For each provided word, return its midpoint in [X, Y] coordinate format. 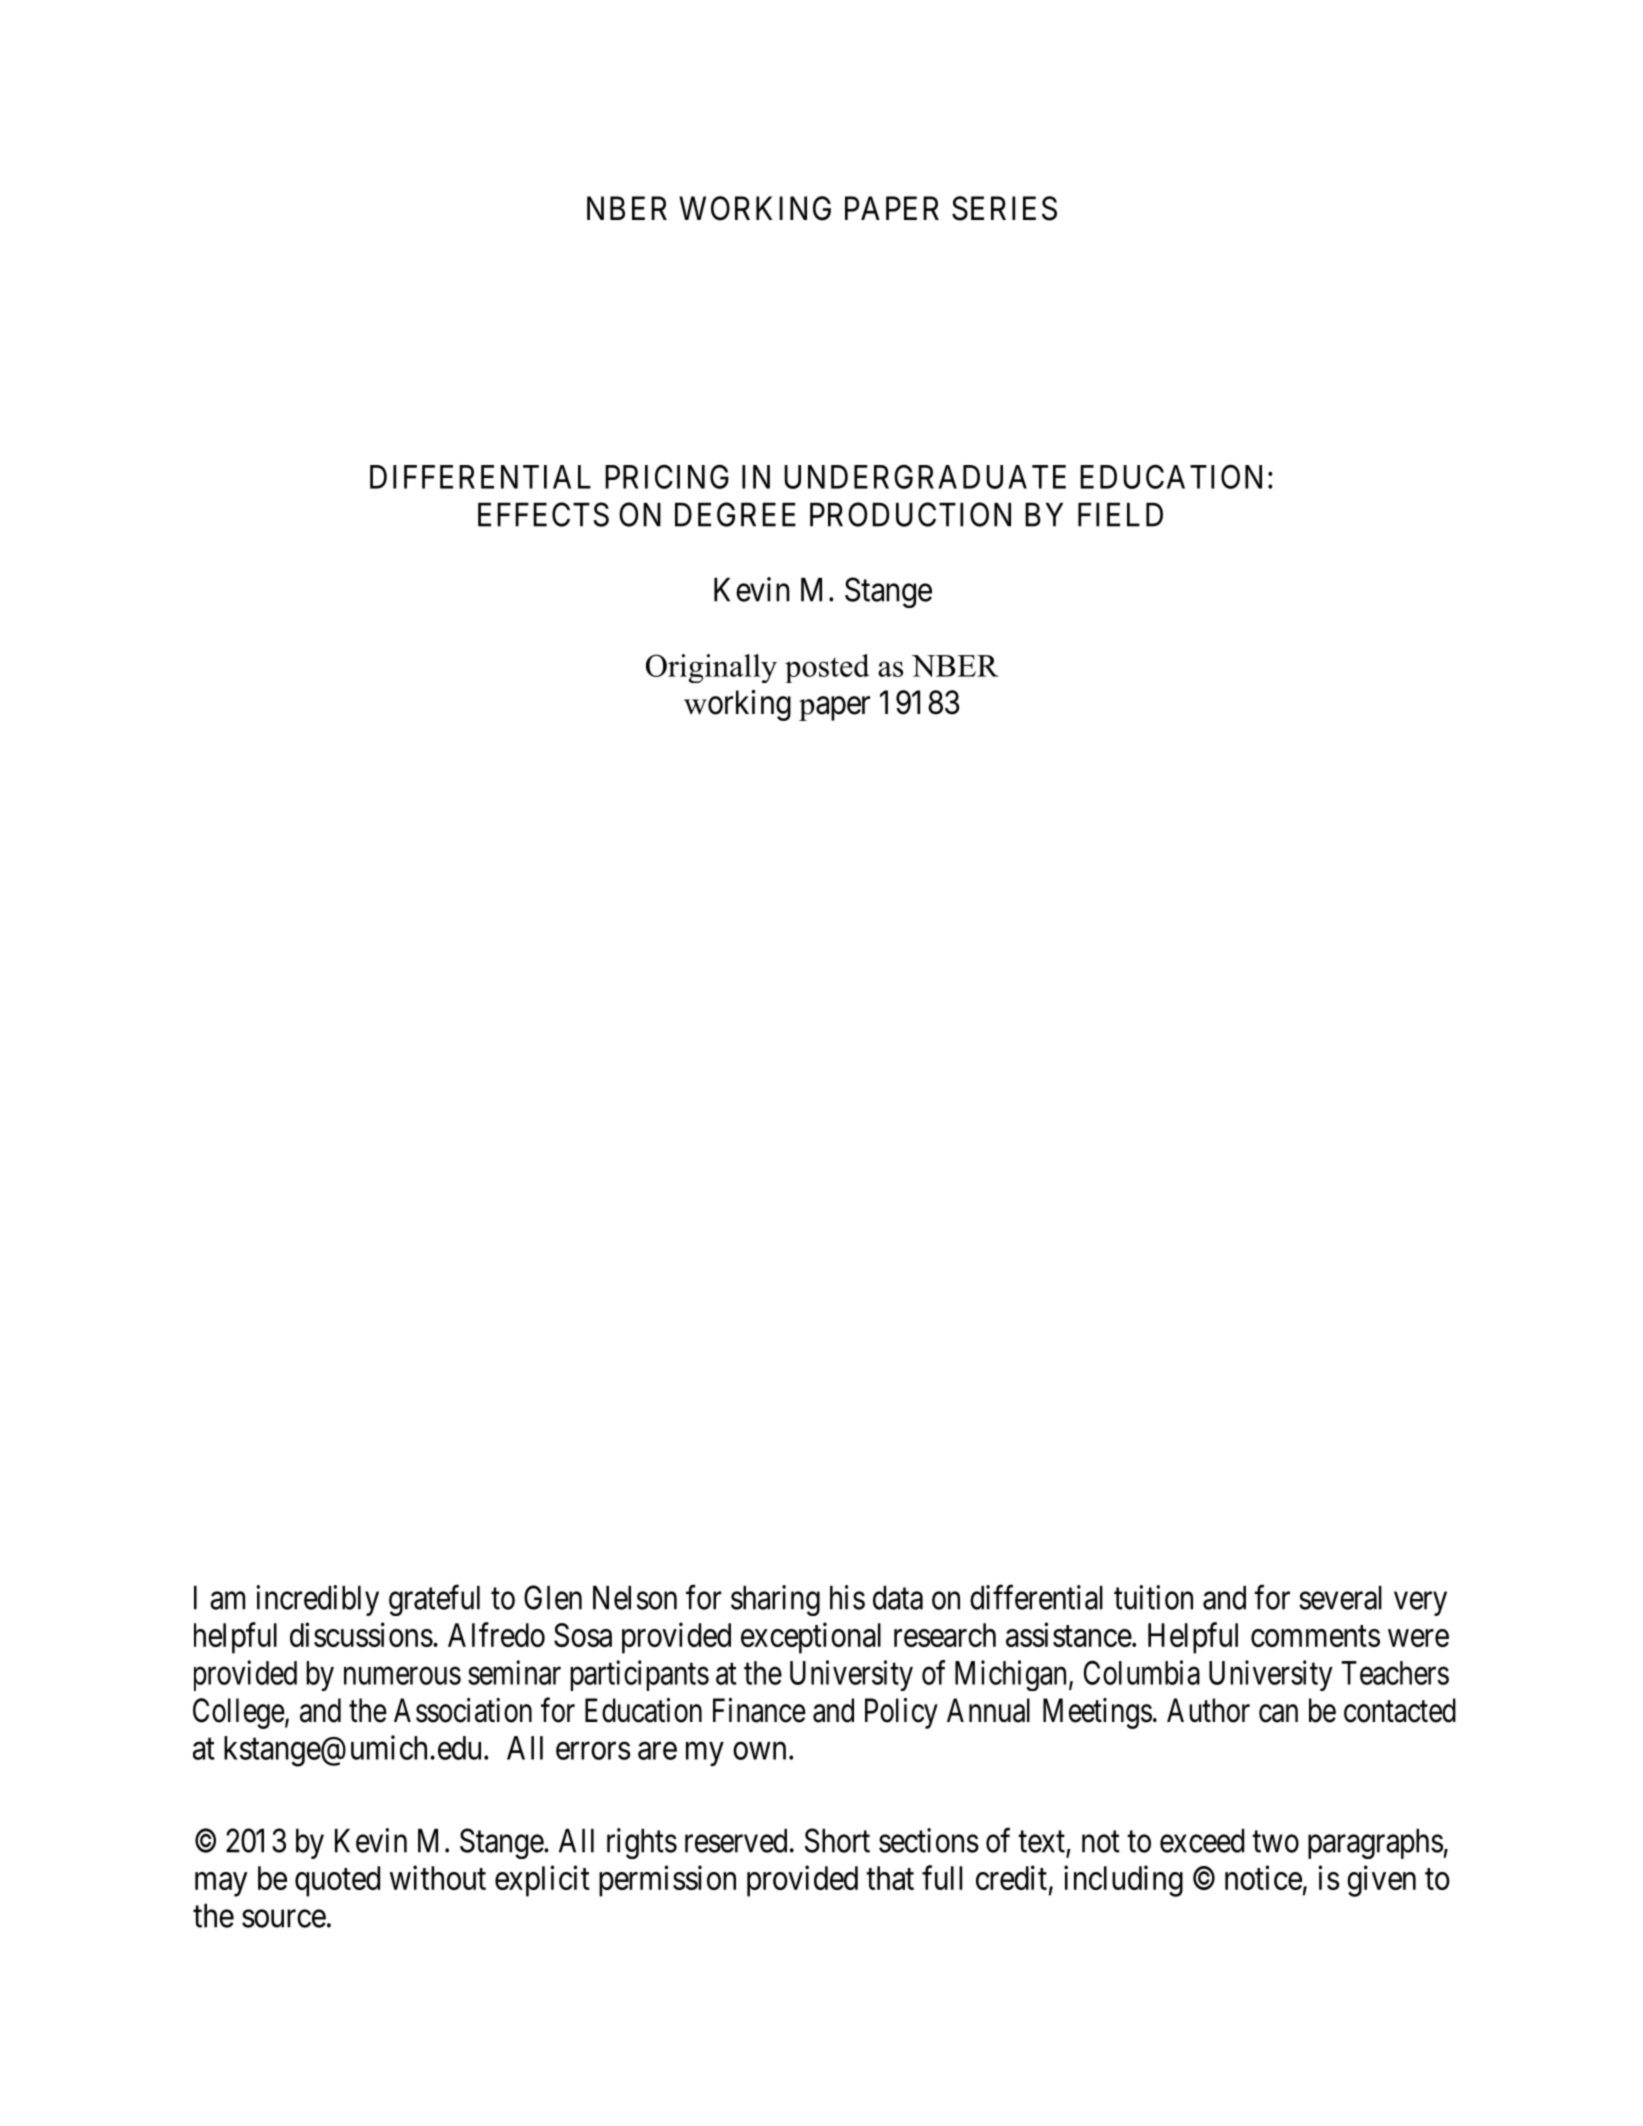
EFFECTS [543, 514]
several [1340, 1598]
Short [837, 1840]
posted [827, 668]
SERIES [1004, 208]
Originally [711, 668]
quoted [337, 1881]
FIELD [1120, 515]
